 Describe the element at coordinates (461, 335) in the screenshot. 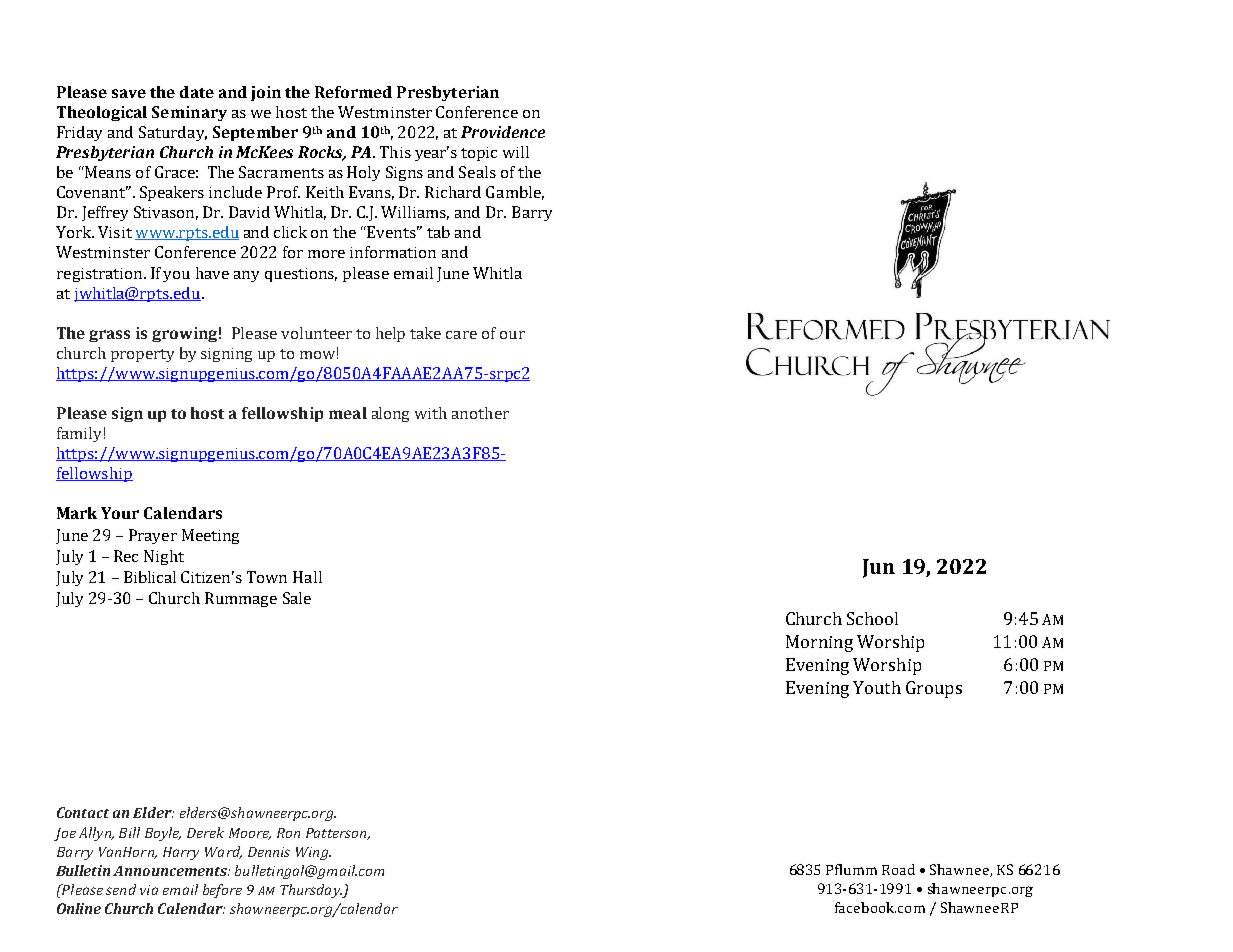

I see `care` at that location.
